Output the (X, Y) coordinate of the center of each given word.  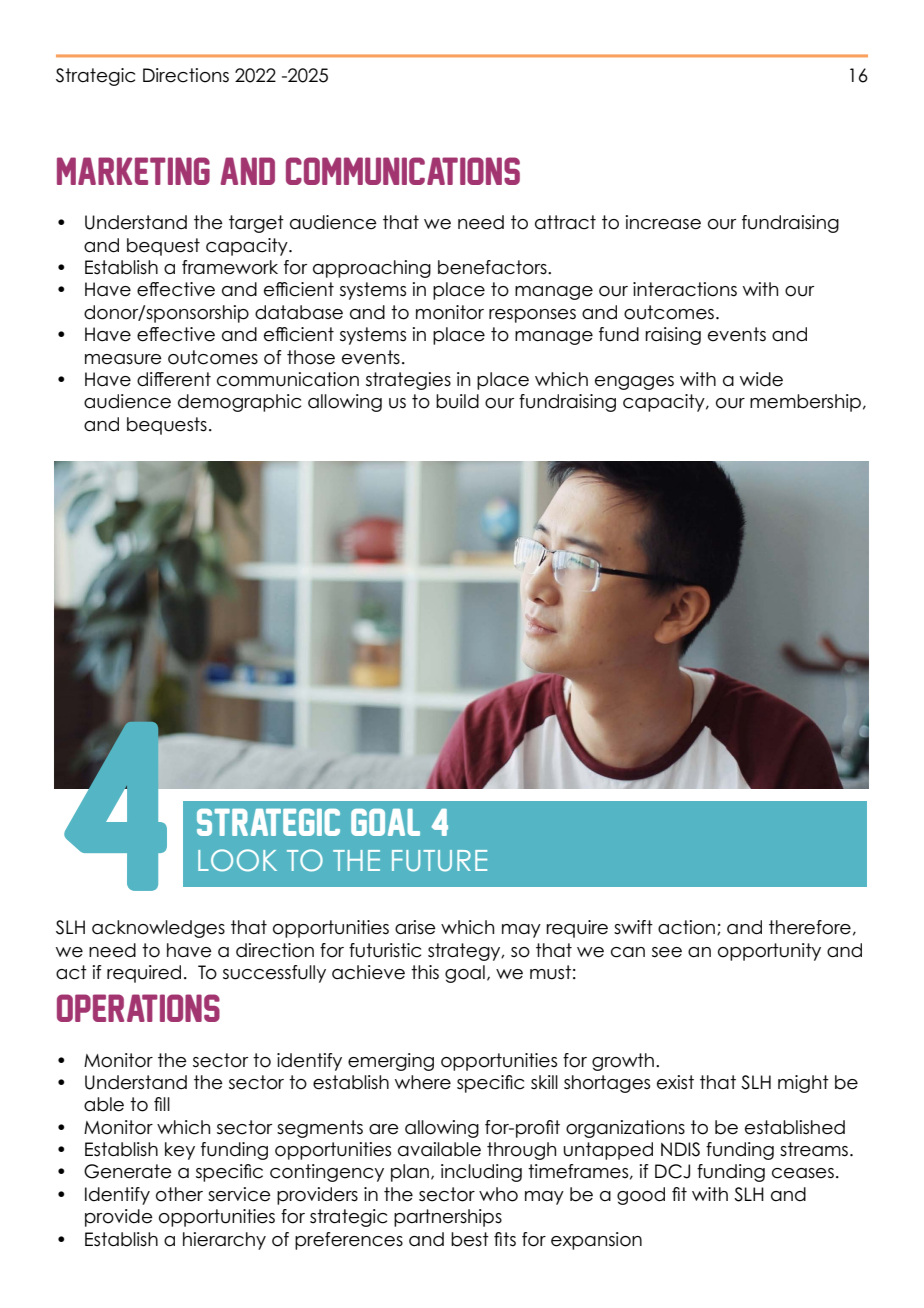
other (179, 1194)
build (457, 401)
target (256, 224)
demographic (239, 403)
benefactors (493, 267)
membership (807, 403)
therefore (810, 927)
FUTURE (439, 861)
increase (663, 222)
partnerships (448, 1218)
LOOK (237, 860)
